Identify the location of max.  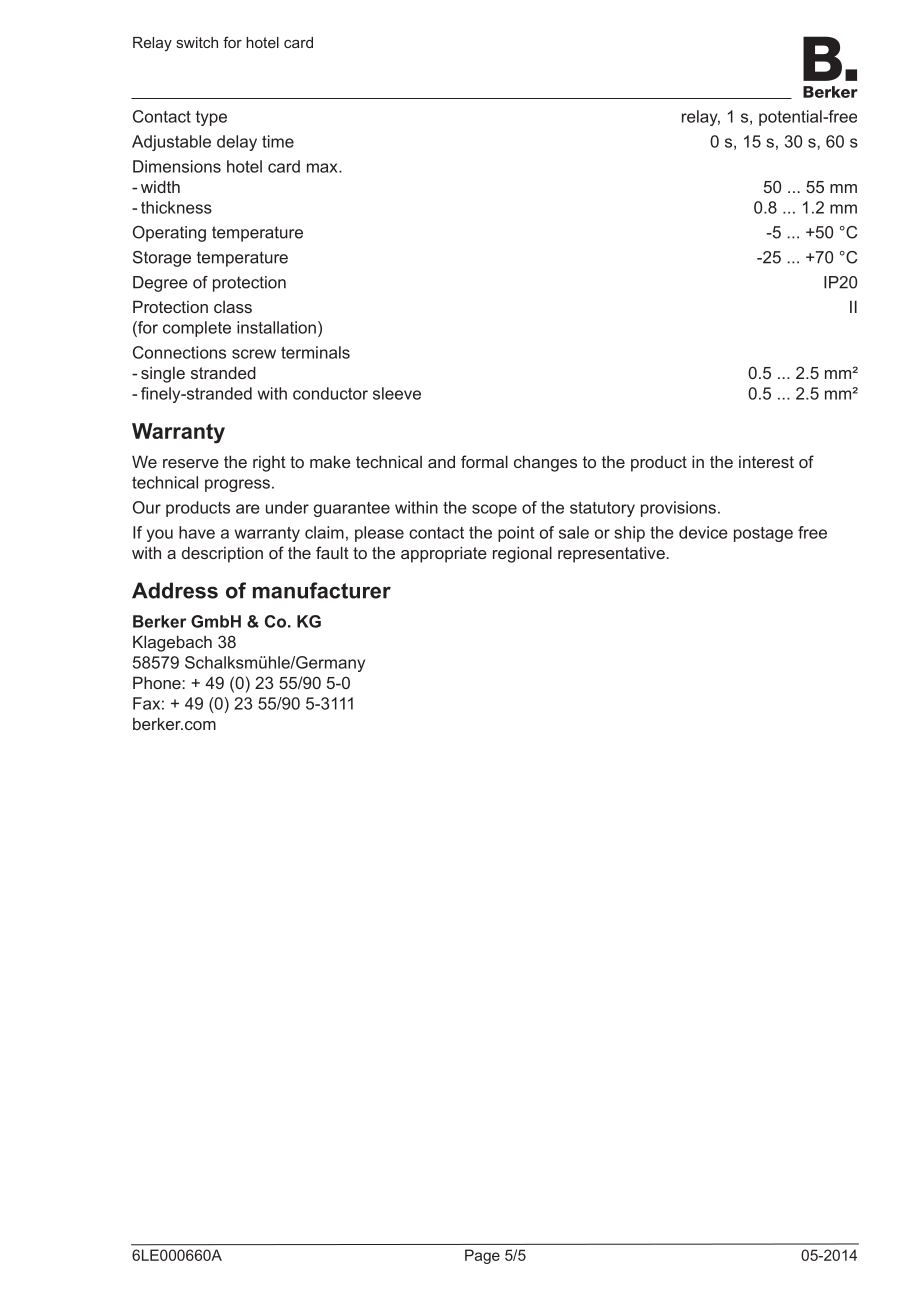
(323, 168).
